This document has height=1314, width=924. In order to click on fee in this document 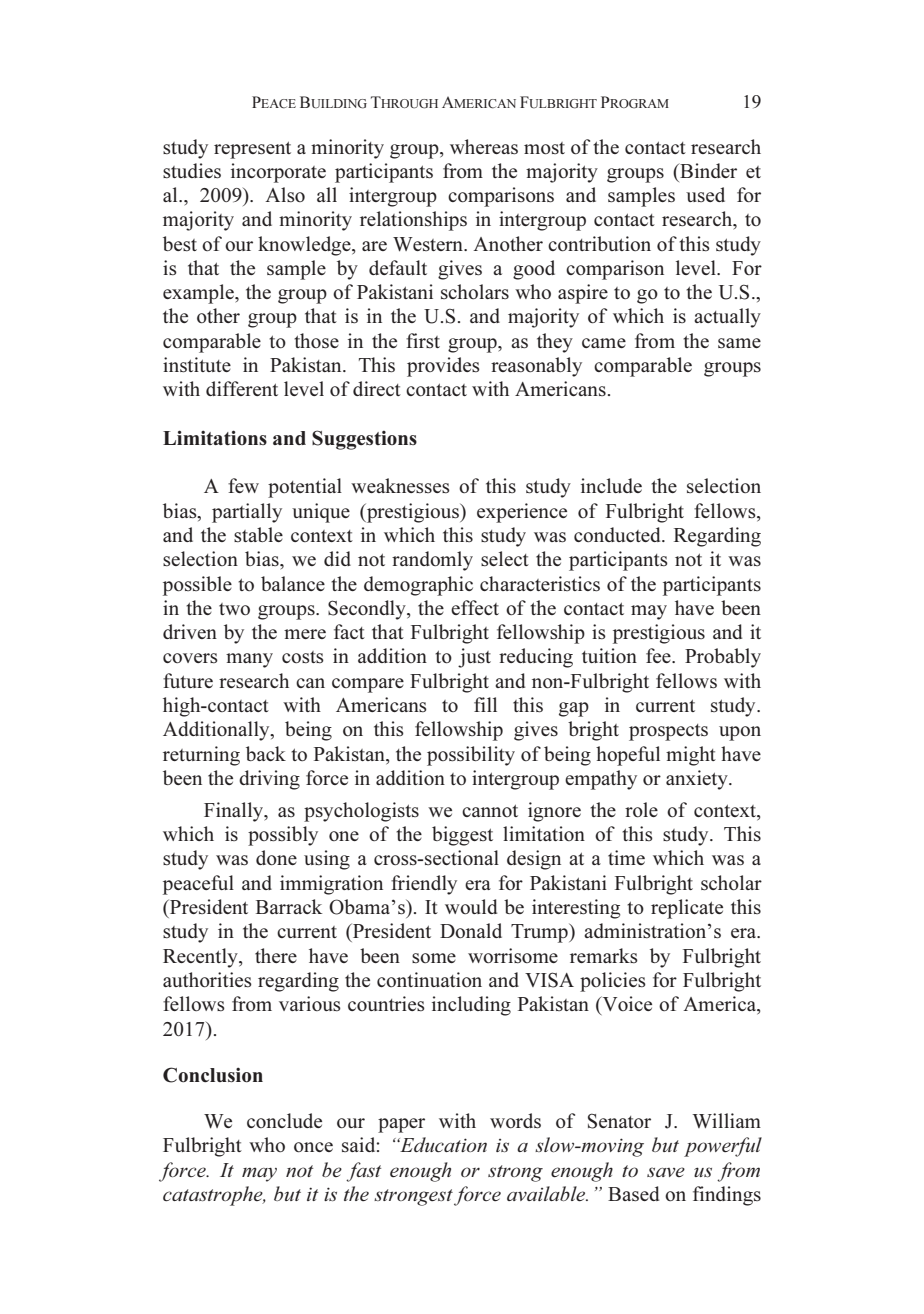, I will do `click(659, 655)`.
